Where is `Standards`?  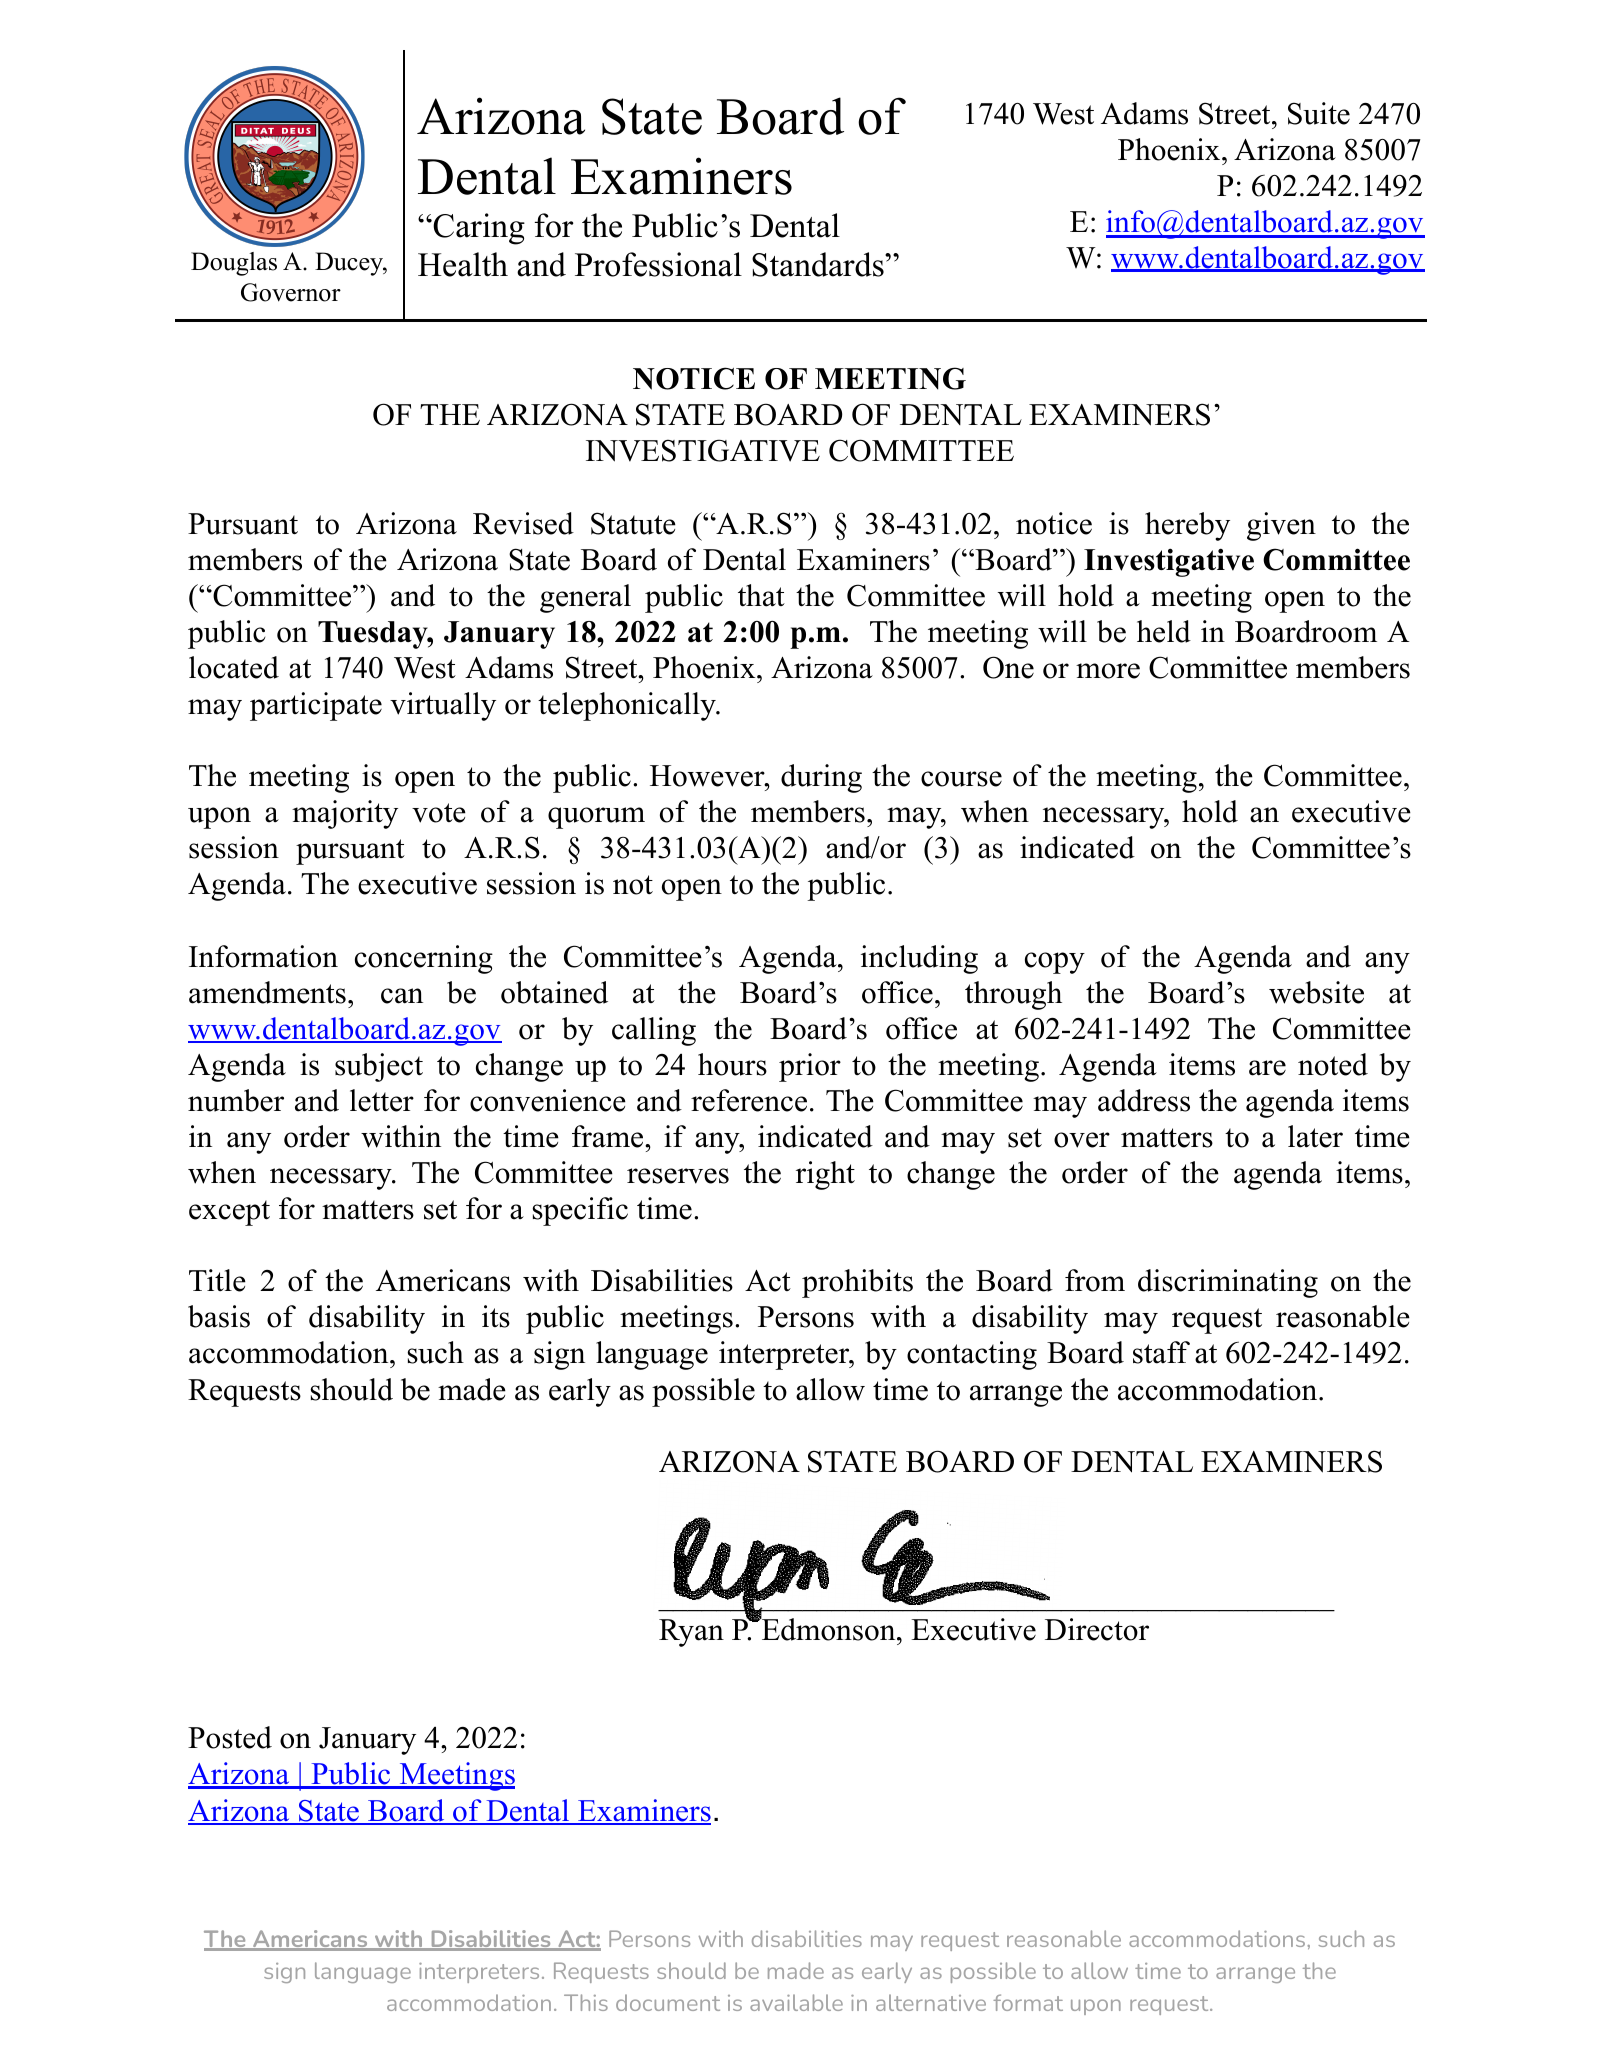 Standards is located at coordinates (819, 264).
